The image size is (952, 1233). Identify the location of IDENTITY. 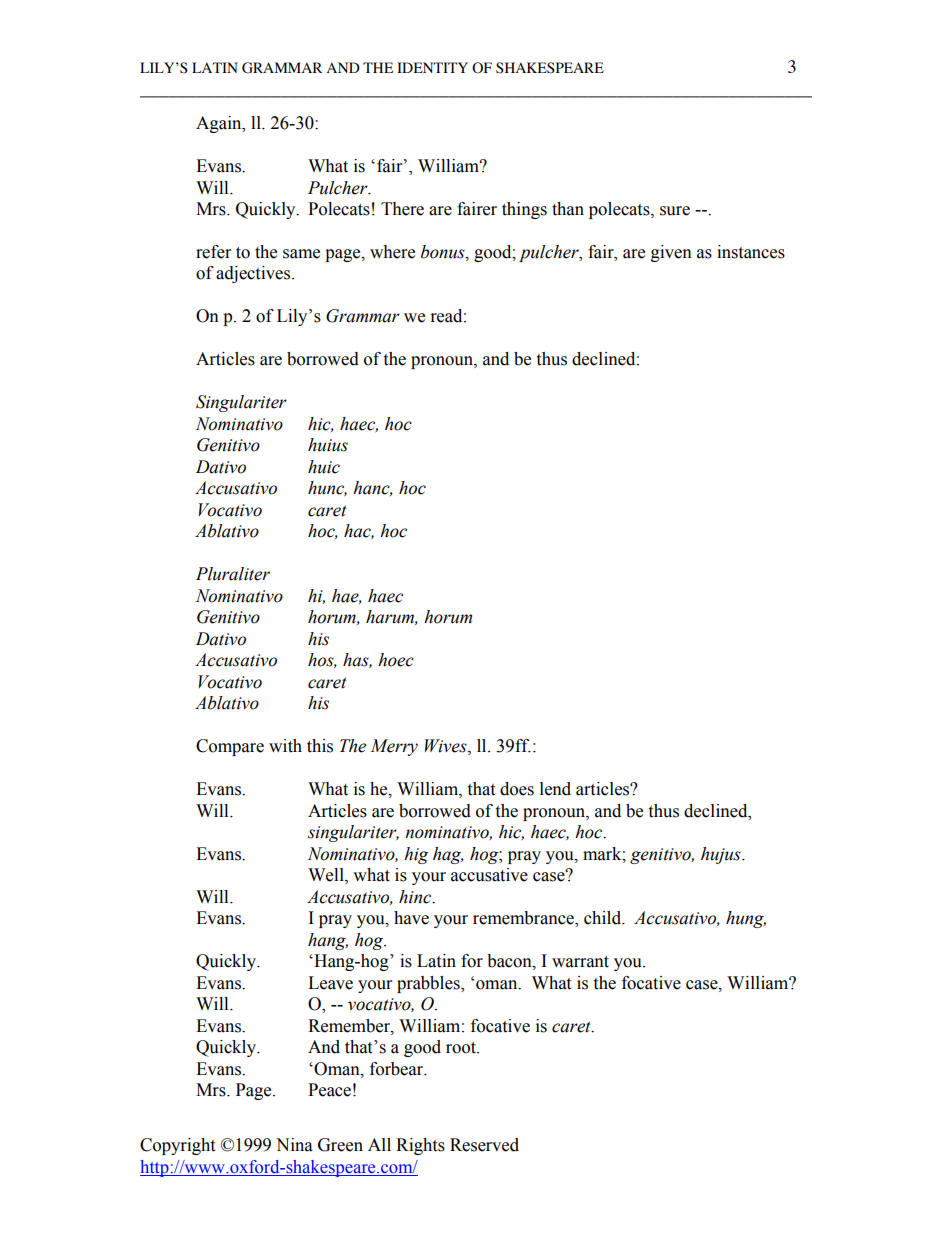
(432, 67).
